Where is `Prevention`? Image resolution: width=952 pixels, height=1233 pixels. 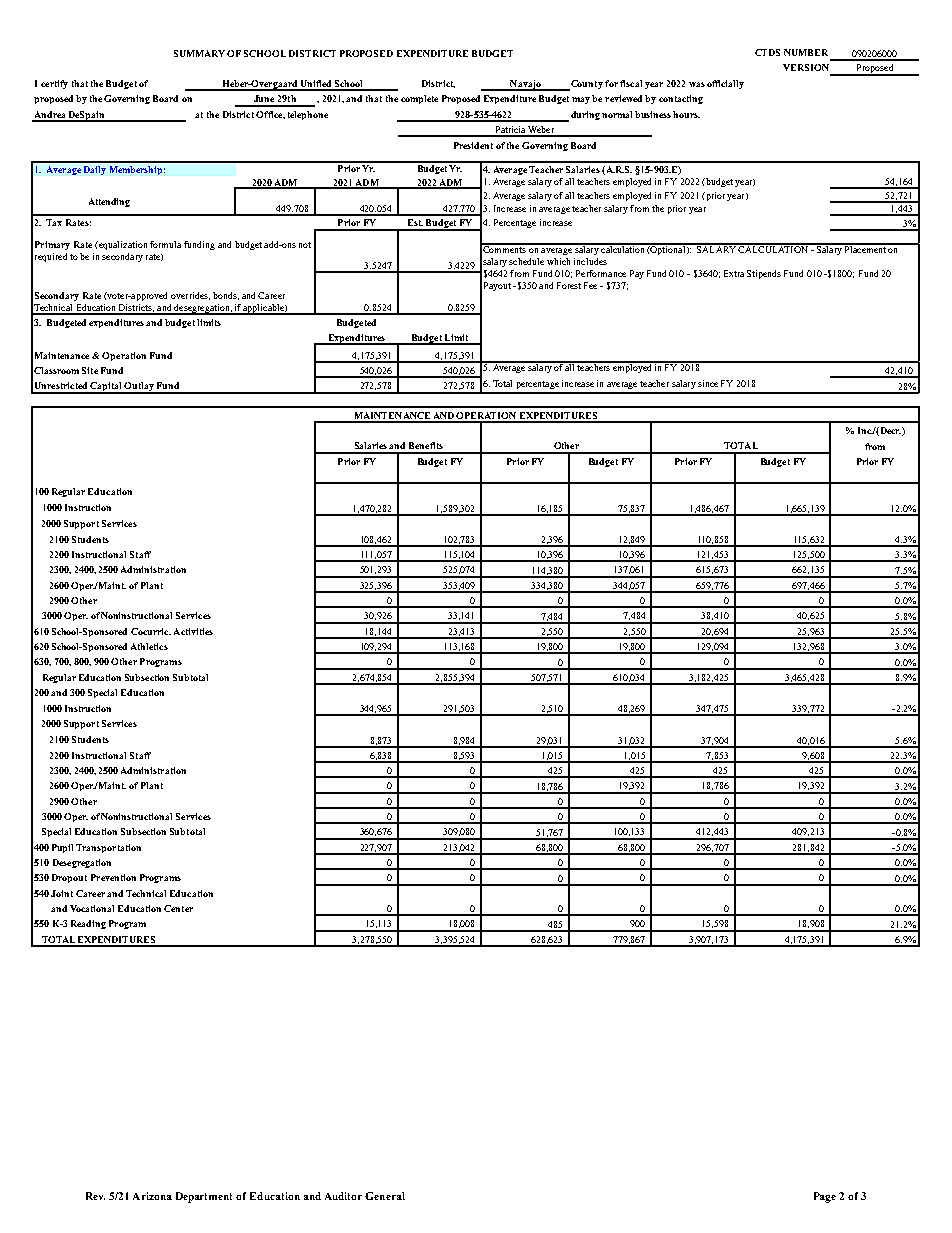 Prevention is located at coordinates (113, 877).
